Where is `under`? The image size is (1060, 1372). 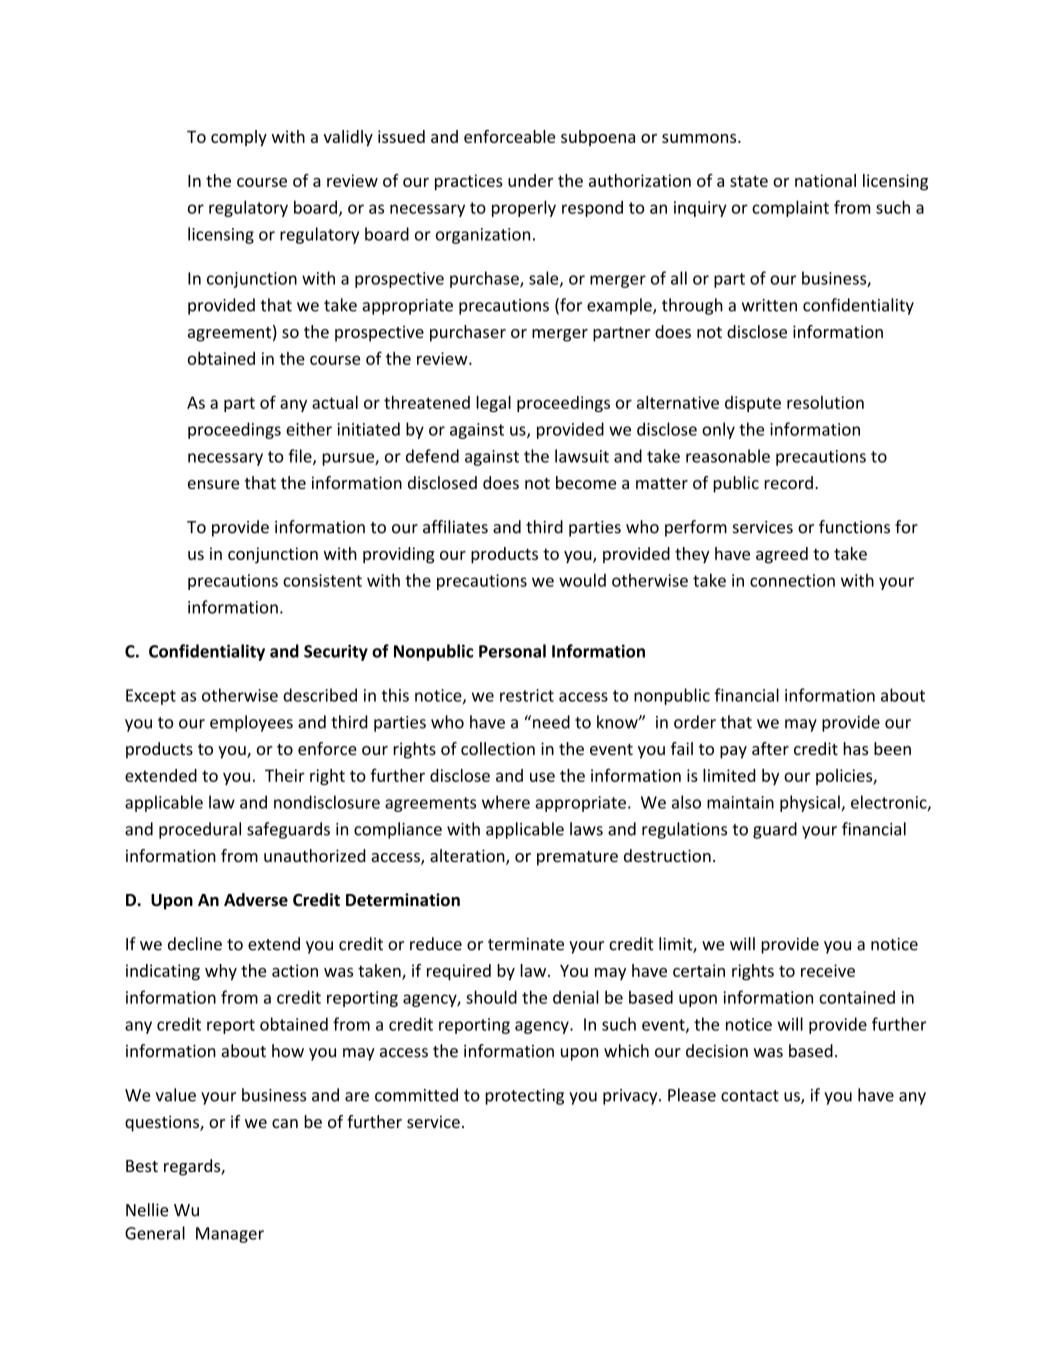 under is located at coordinates (530, 180).
